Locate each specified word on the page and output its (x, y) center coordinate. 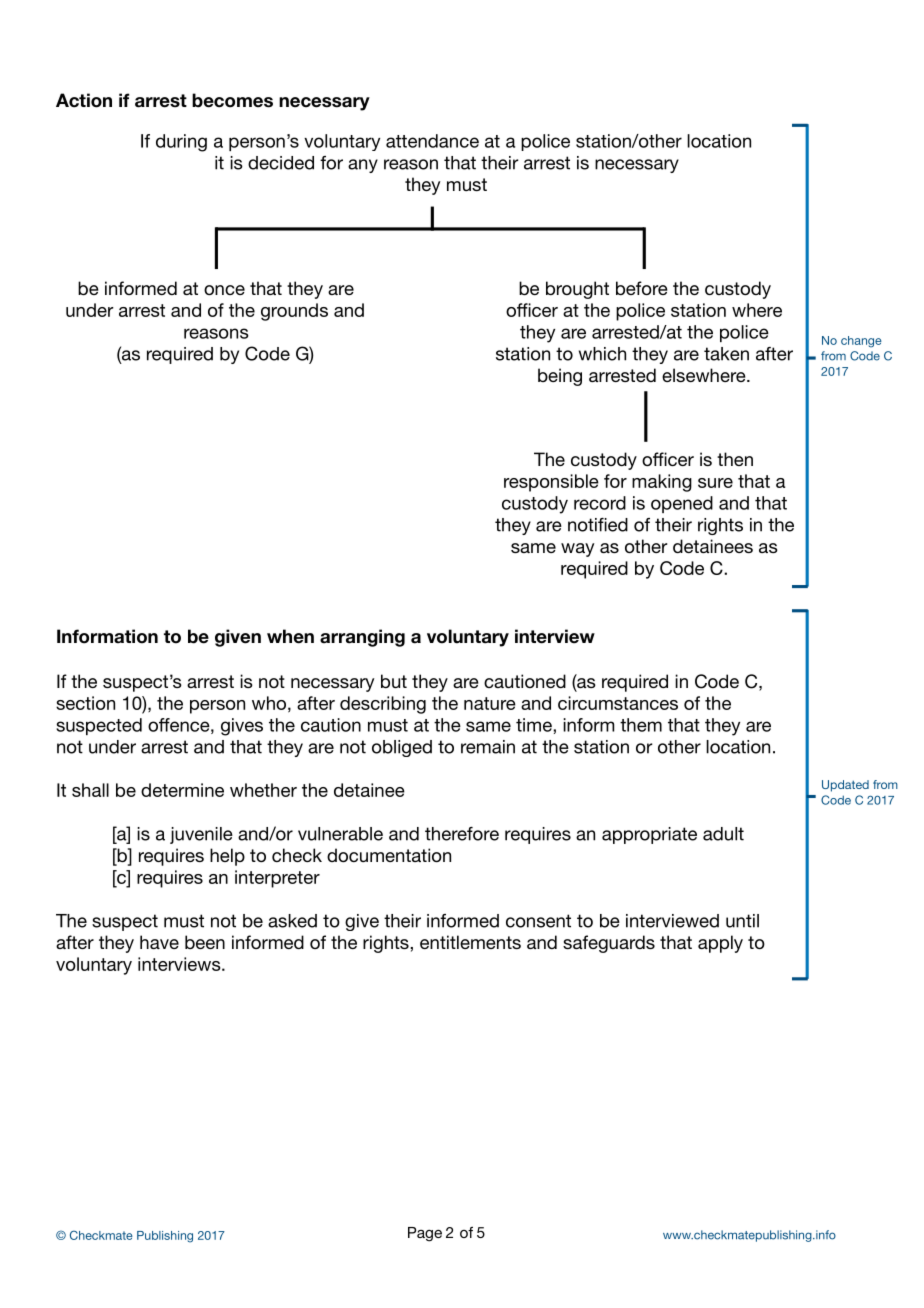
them (641, 725)
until (742, 921)
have (159, 942)
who (269, 703)
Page (425, 1234)
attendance (432, 141)
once (224, 290)
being (560, 377)
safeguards (609, 944)
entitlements (470, 942)
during (181, 143)
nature (490, 703)
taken (726, 354)
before (642, 288)
